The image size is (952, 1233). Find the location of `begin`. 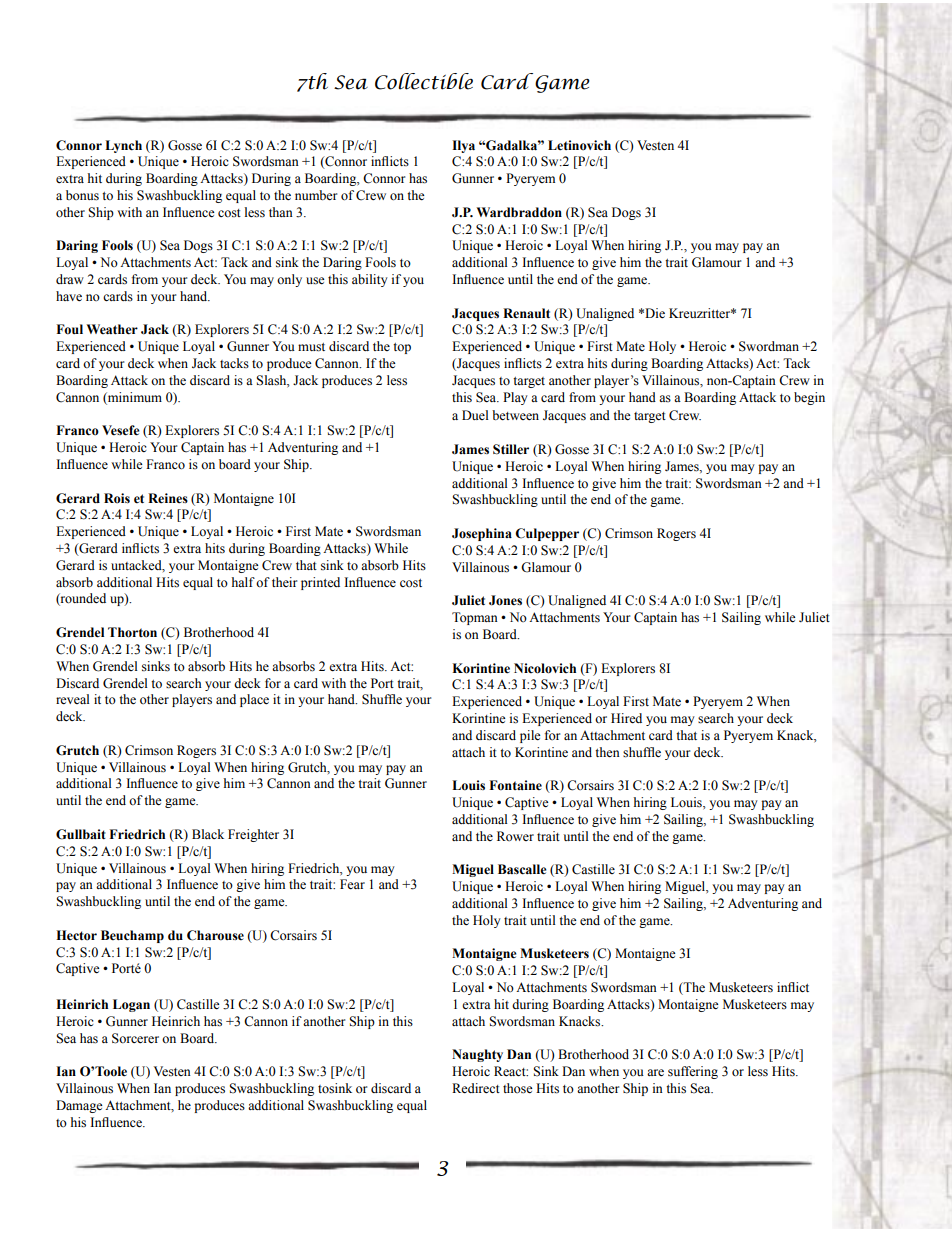

begin is located at coordinates (809, 398).
